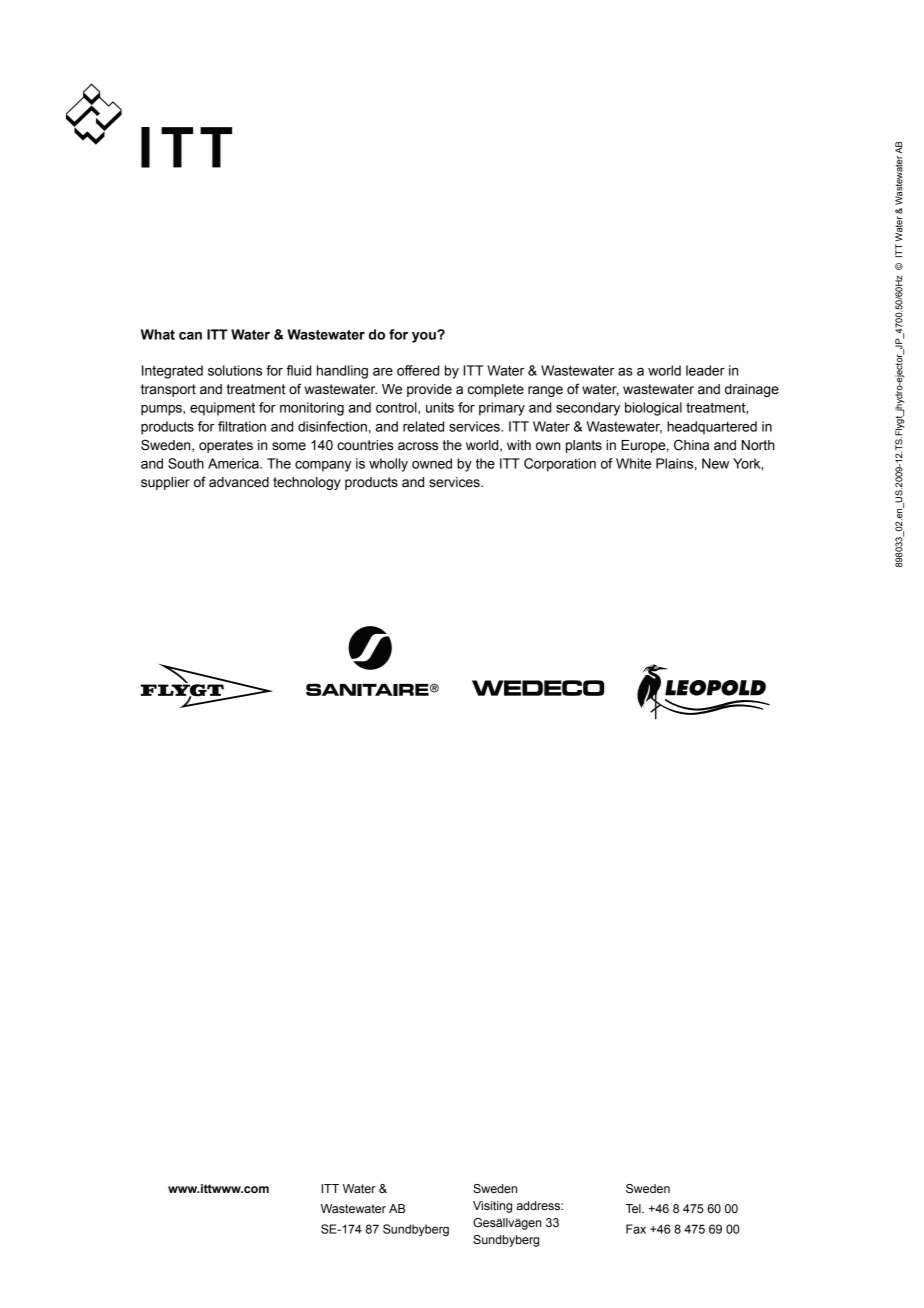  I want to click on Visiting, so click(492, 1207).
